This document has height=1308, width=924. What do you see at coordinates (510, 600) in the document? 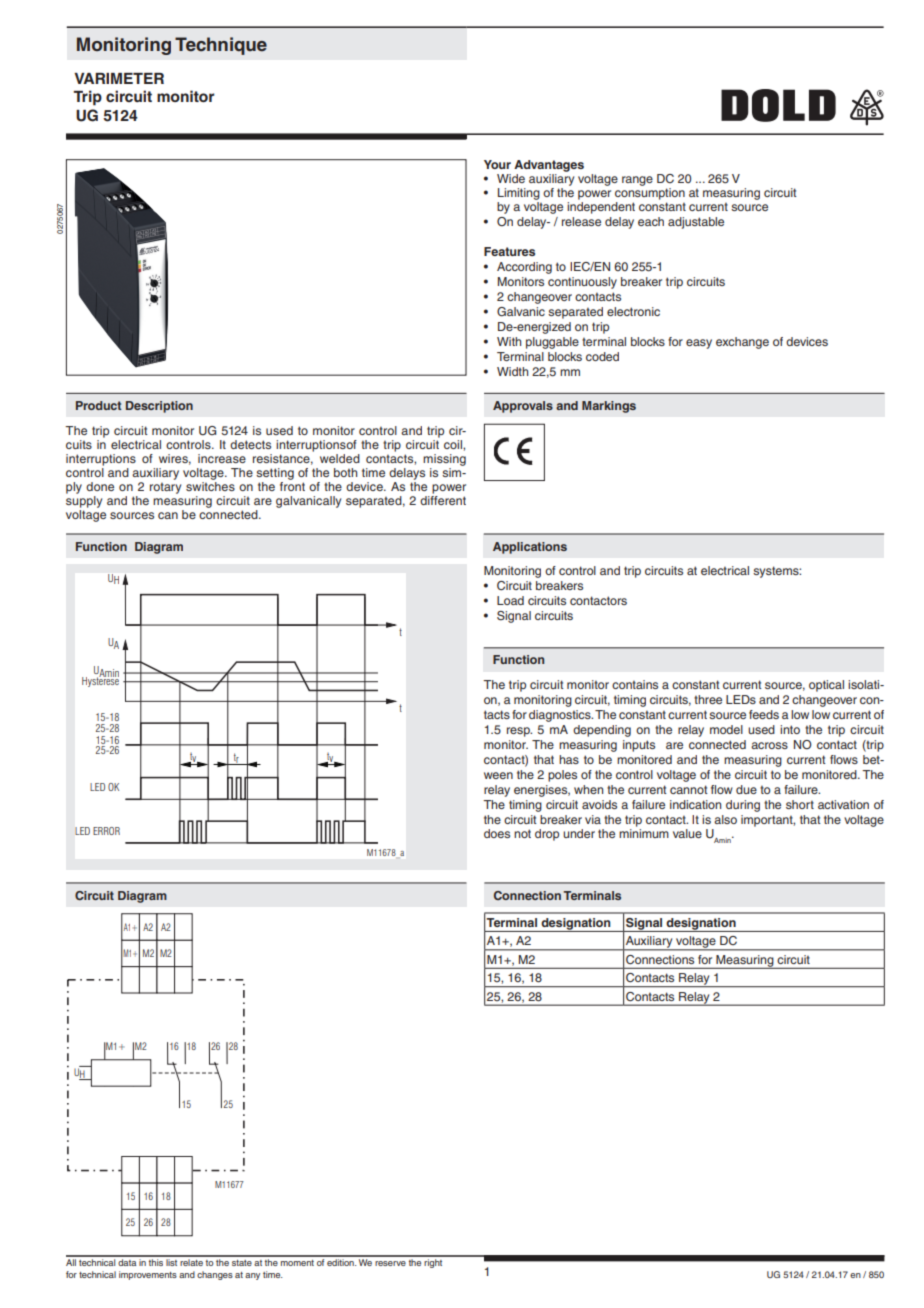
I see `Load` at bounding box center [510, 600].
